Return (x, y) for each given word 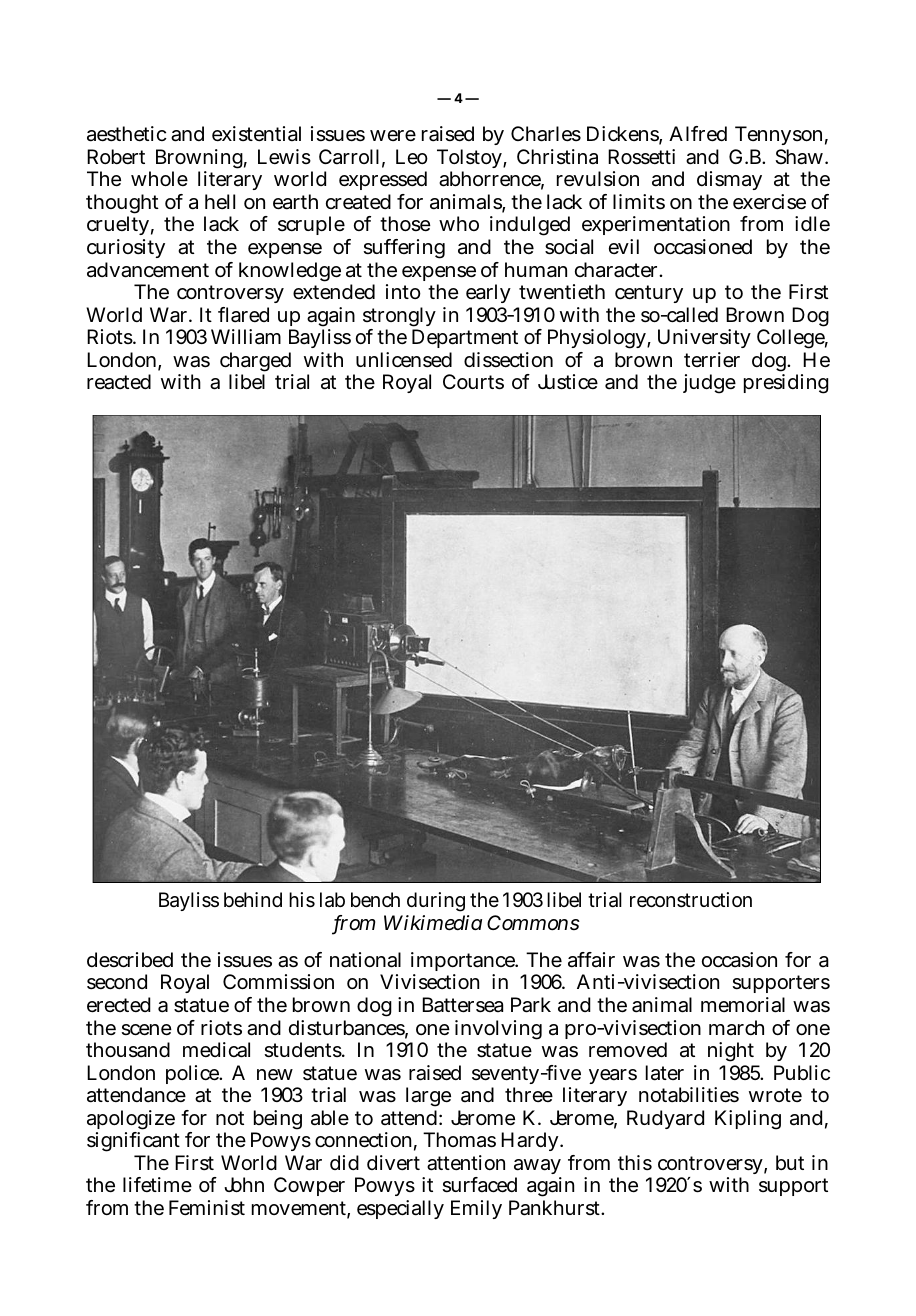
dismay (729, 180)
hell (220, 201)
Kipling (748, 1120)
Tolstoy (469, 160)
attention (466, 1163)
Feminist (207, 1208)
